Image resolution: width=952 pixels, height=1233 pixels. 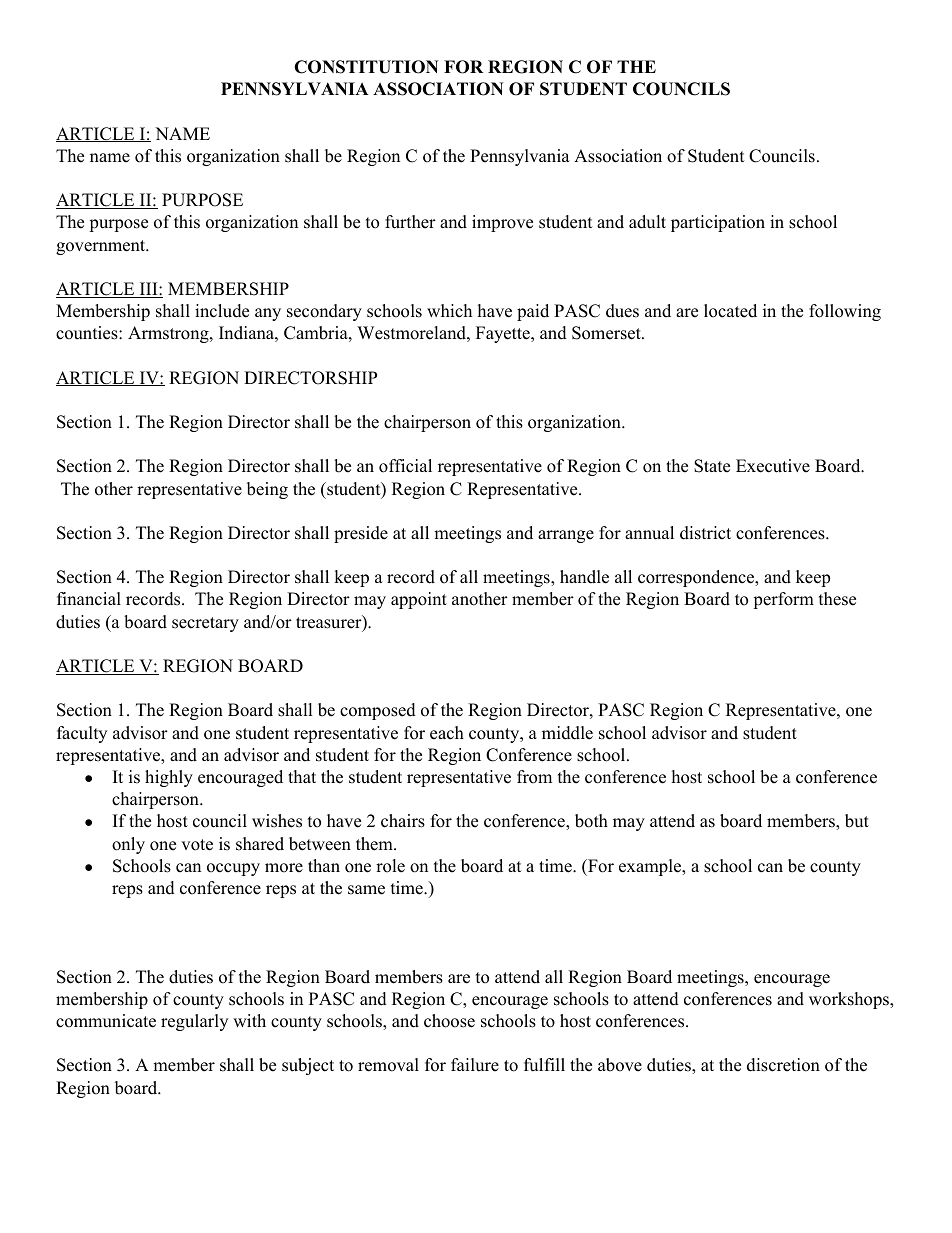 I want to click on choose, so click(x=449, y=1021).
